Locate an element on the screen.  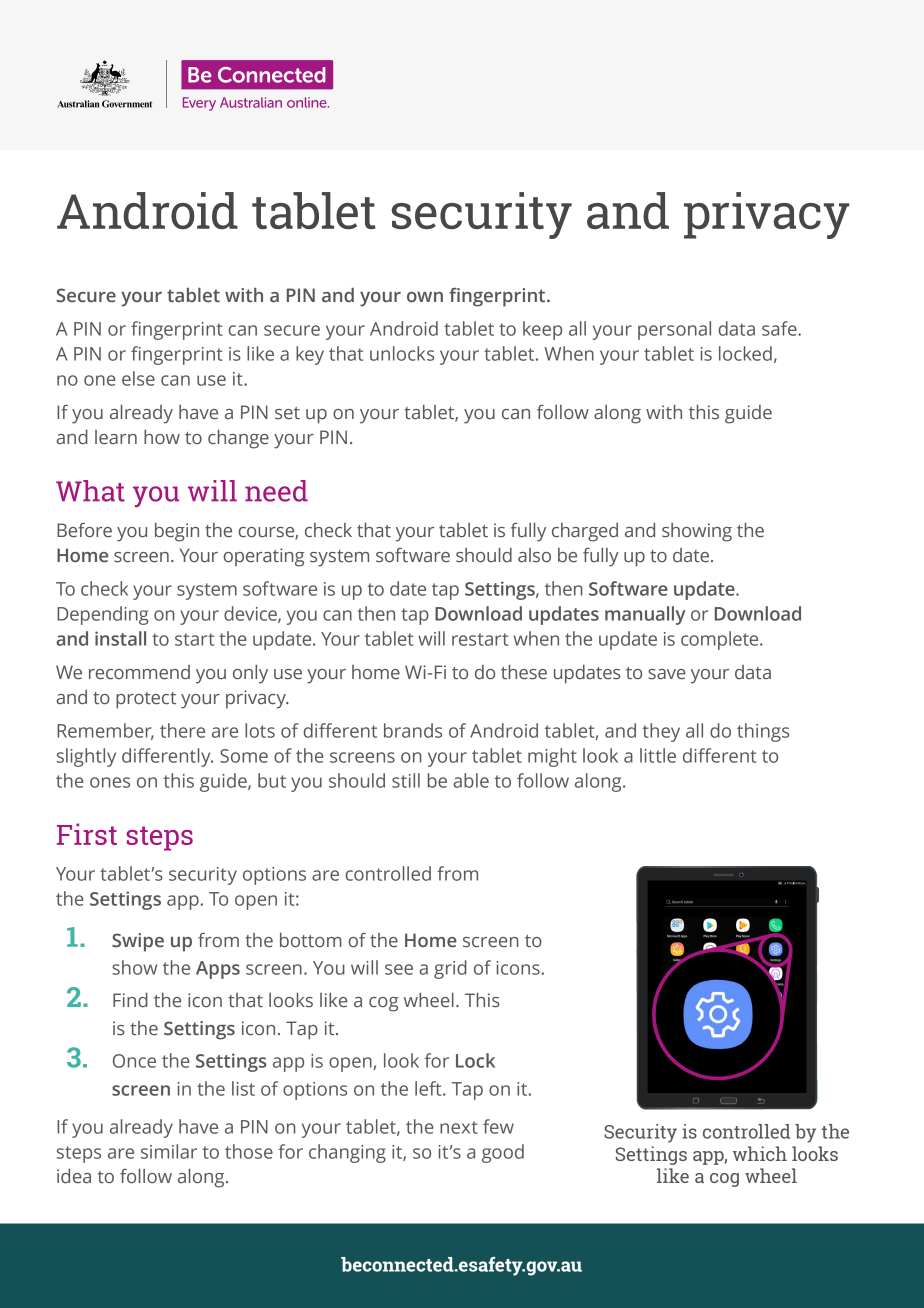
little is located at coordinates (658, 755).
